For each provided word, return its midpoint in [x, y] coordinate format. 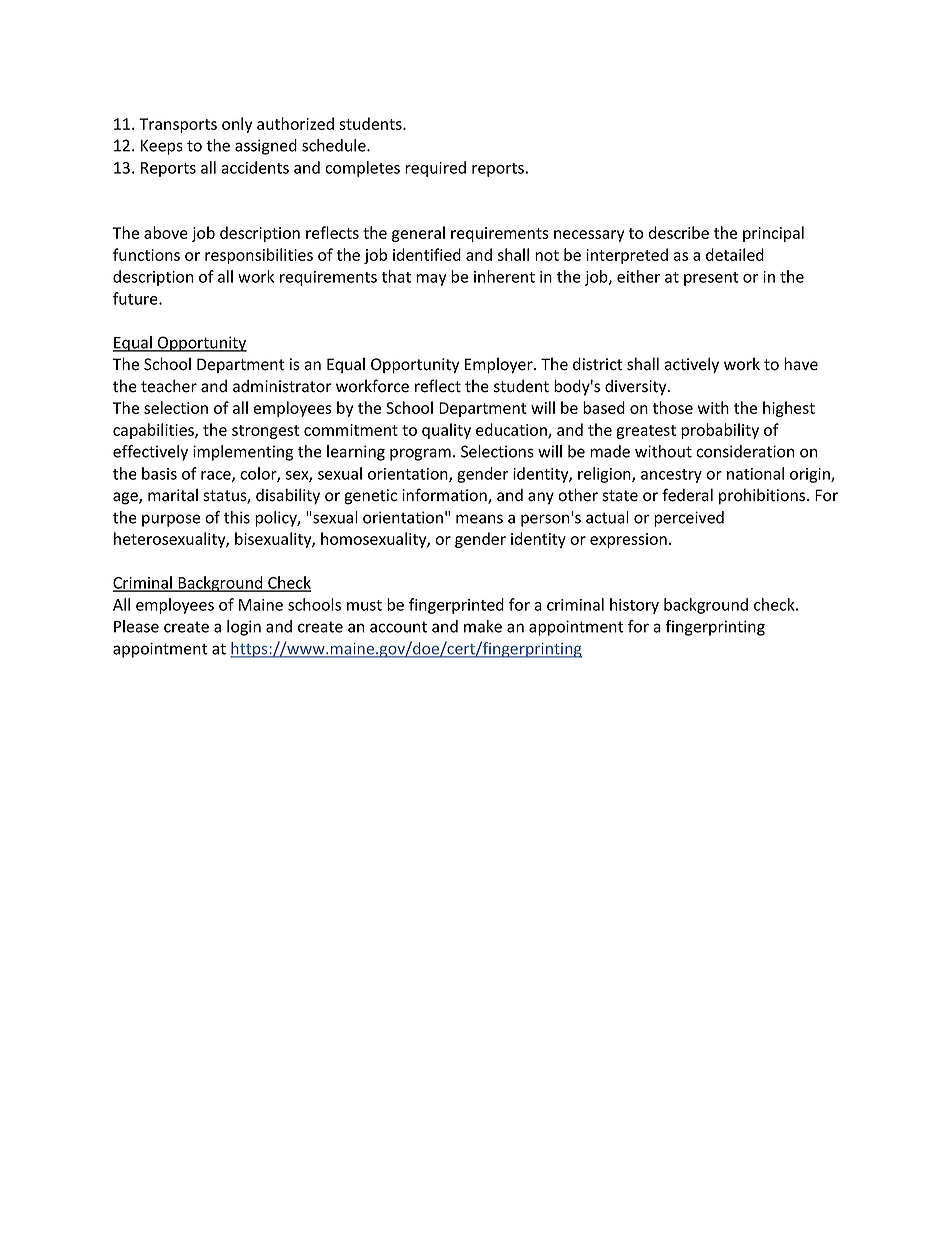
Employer [500, 365]
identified [427, 254]
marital [173, 495]
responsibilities [259, 256]
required [435, 169]
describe [678, 232]
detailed [735, 254]
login [244, 628]
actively [691, 365]
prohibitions [763, 496]
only [237, 125]
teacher [169, 386]
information [445, 496]
